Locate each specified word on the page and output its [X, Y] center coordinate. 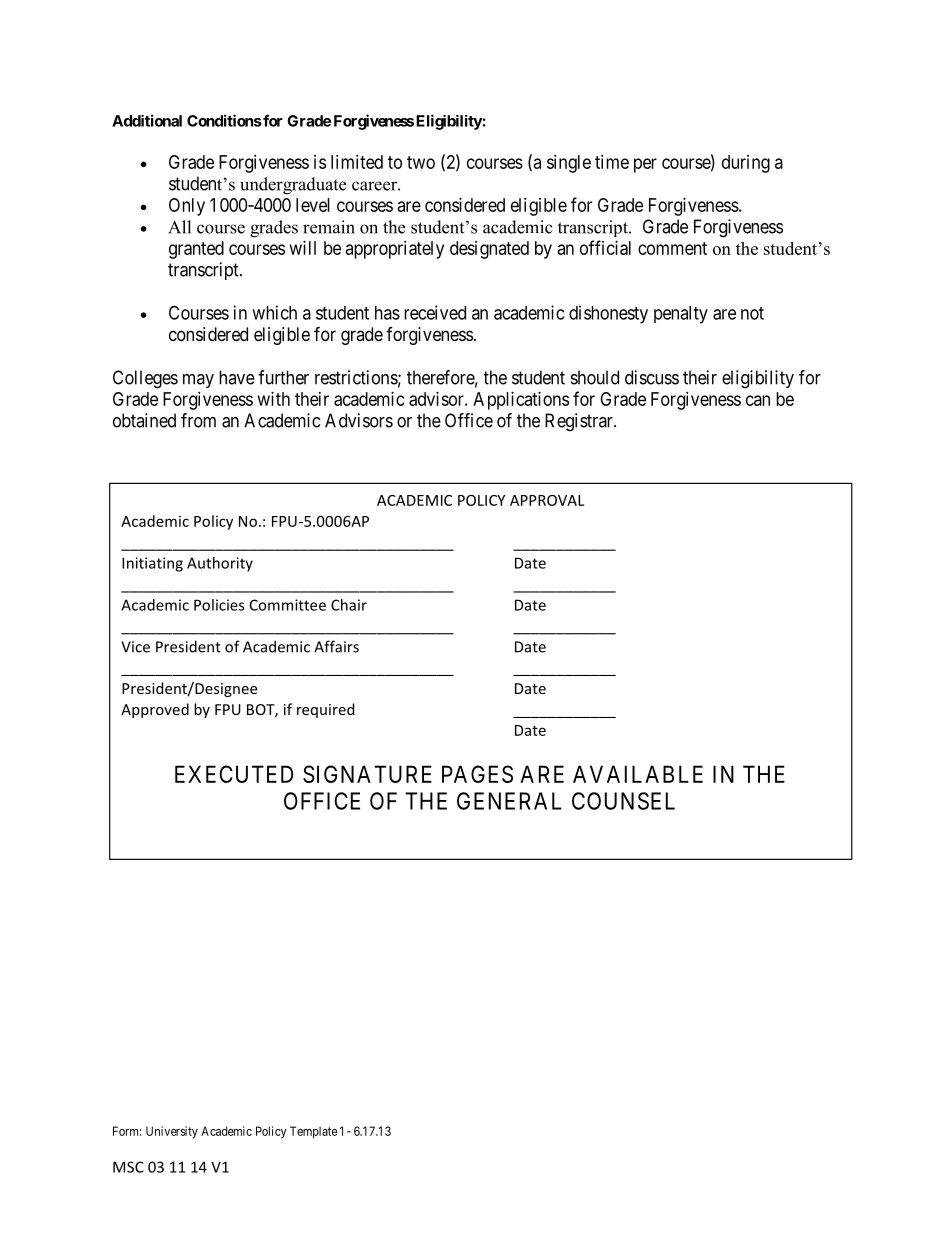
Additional [147, 120]
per [645, 165]
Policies [219, 605]
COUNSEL [623, 801]
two [421, 162]
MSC [128, 1167]
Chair [349, 605]
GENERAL [509, 801]
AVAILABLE [638, 774]
